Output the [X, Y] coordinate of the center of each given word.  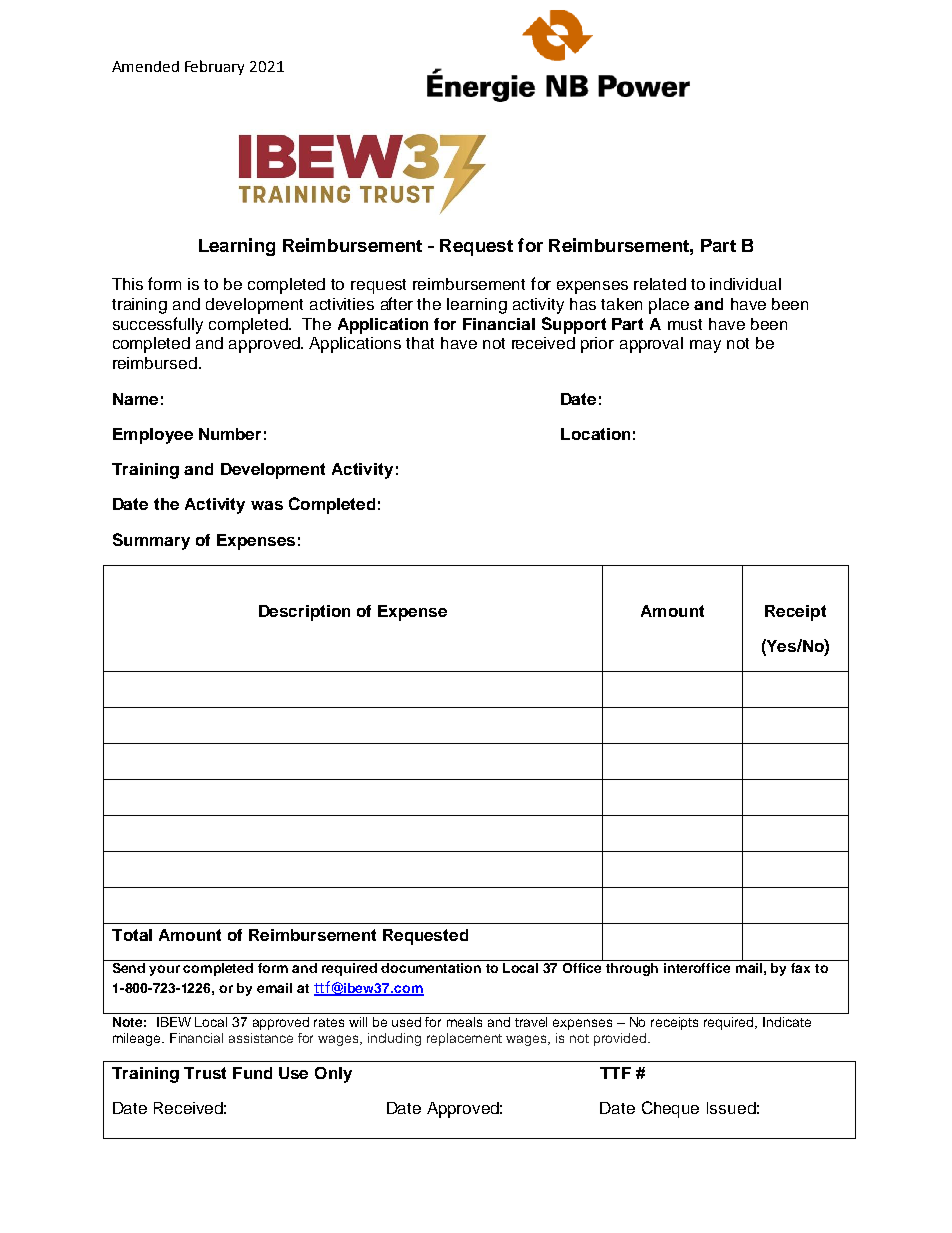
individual [745, 284]
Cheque [670, 1109]
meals [464, 1022]
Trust [205, 1073]
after [397, 303]
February [214, 67]
